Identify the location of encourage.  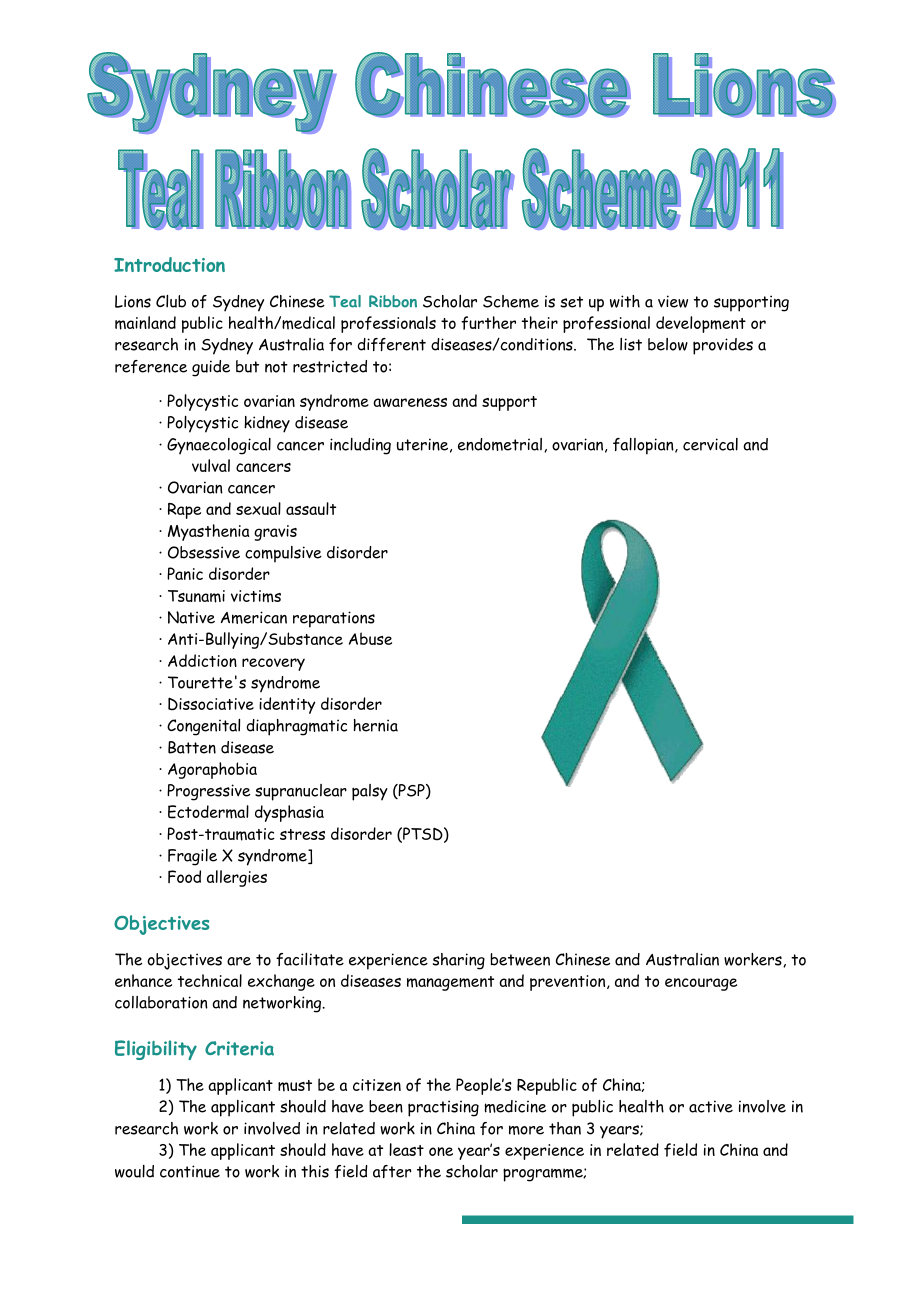
(701, 984).
